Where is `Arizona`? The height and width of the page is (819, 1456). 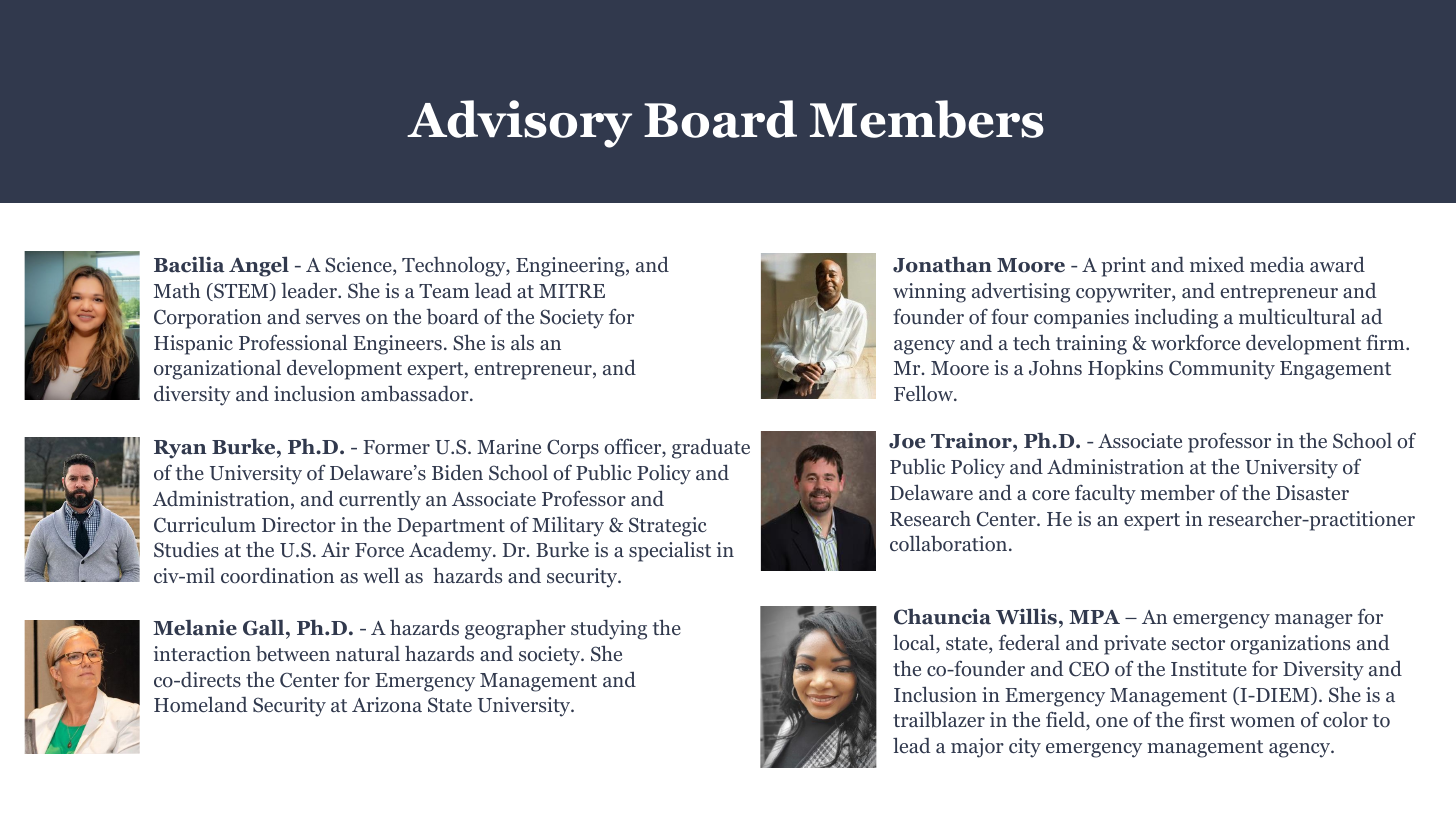
Arizona is located at coordinates (387, 705).
